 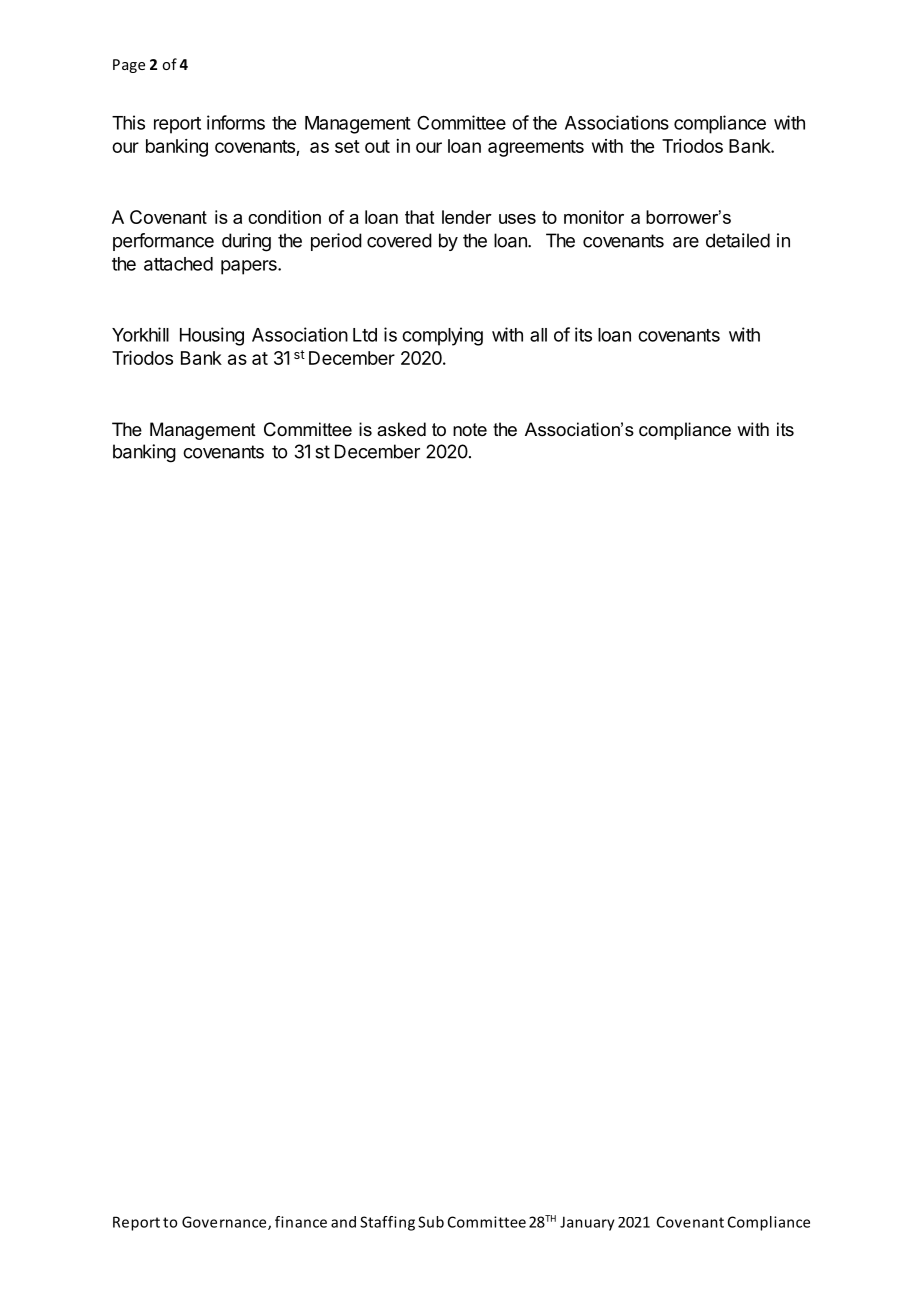 What do you see at coordinates (401, 429) in the image?
I see `asked` at bounding box center [401, 429].
